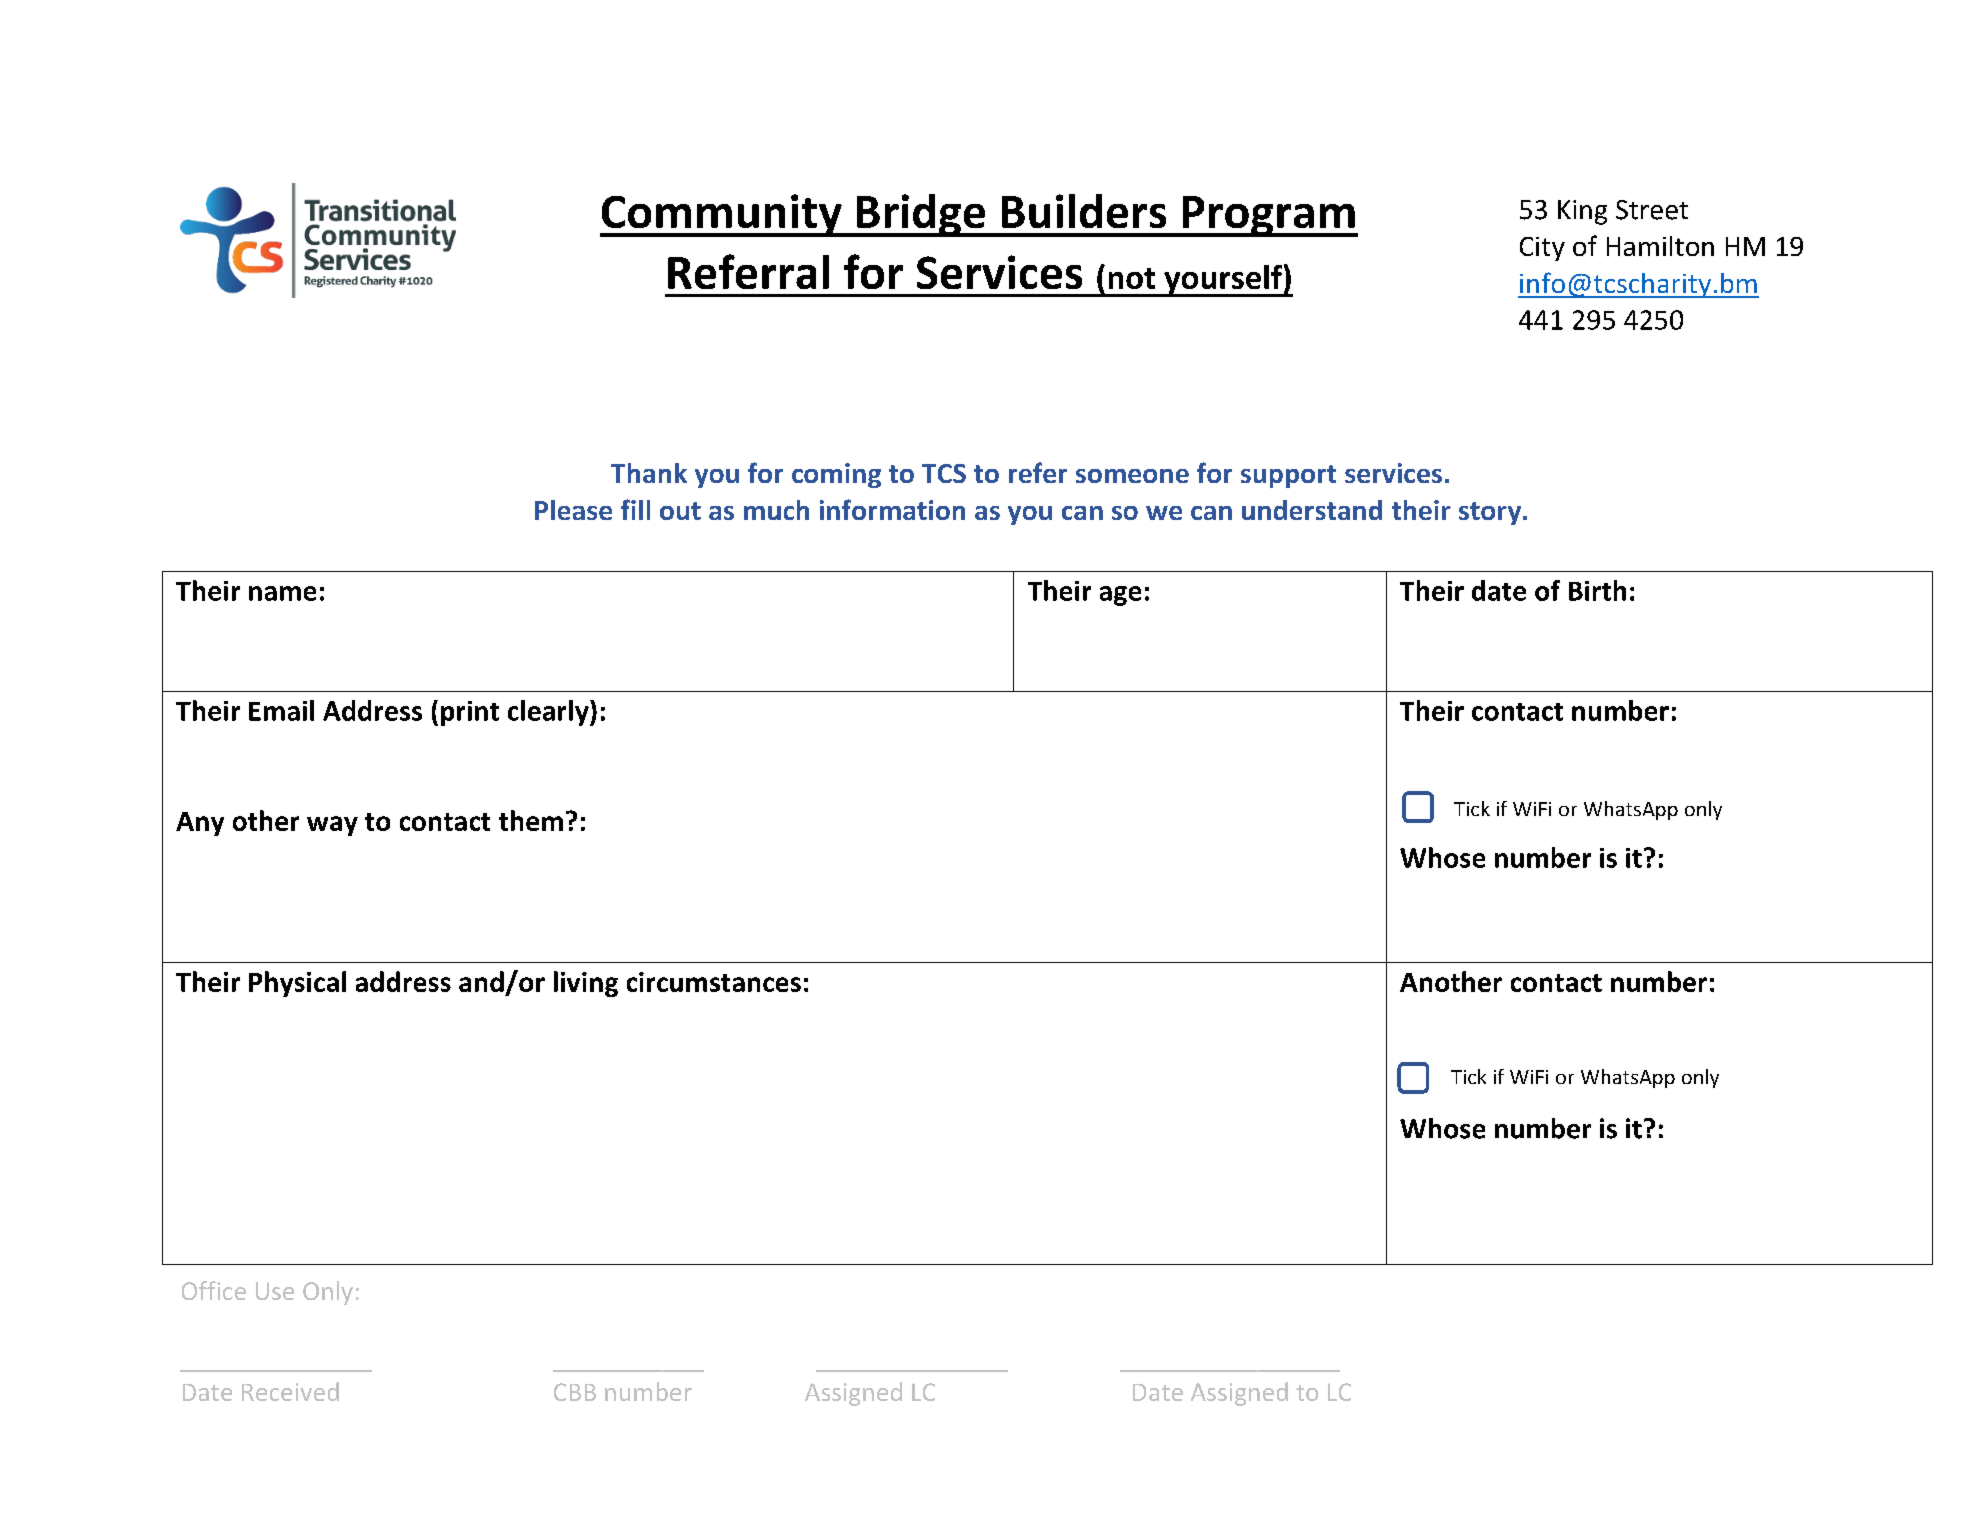 Image resolution: width=1983 pixels, height=1532 pixels. Describe the element at coordinates (1542, 249) in the screenshot. I see `City` at that location.
